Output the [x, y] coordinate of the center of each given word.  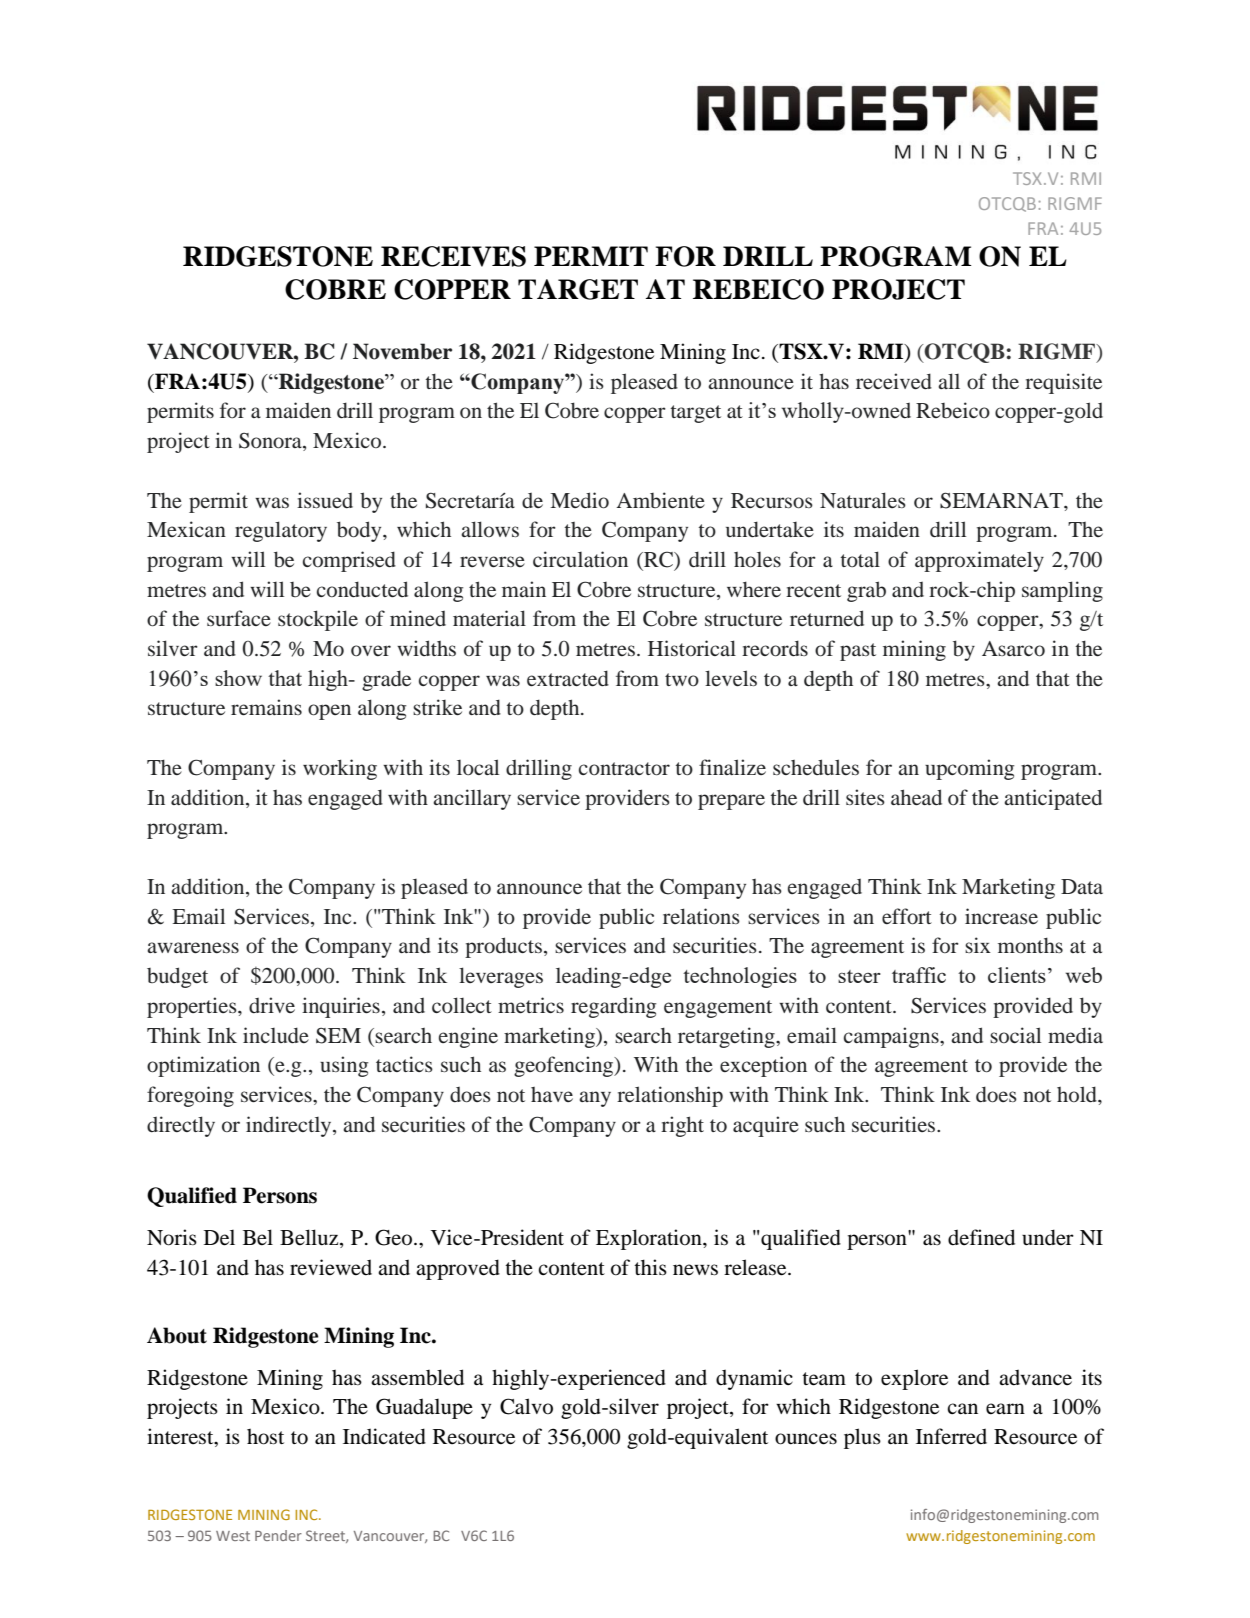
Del [219, 1237]
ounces [806, 1439]
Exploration [650, 1239]
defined [981, 1237]
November [402, 351]
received [894, 381]
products [503, 947]
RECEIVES [453, 256]
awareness [193, 947]
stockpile [318, 620]
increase [1001, 916]
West [233, 1536]
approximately [979, 561]
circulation [580, 559]
